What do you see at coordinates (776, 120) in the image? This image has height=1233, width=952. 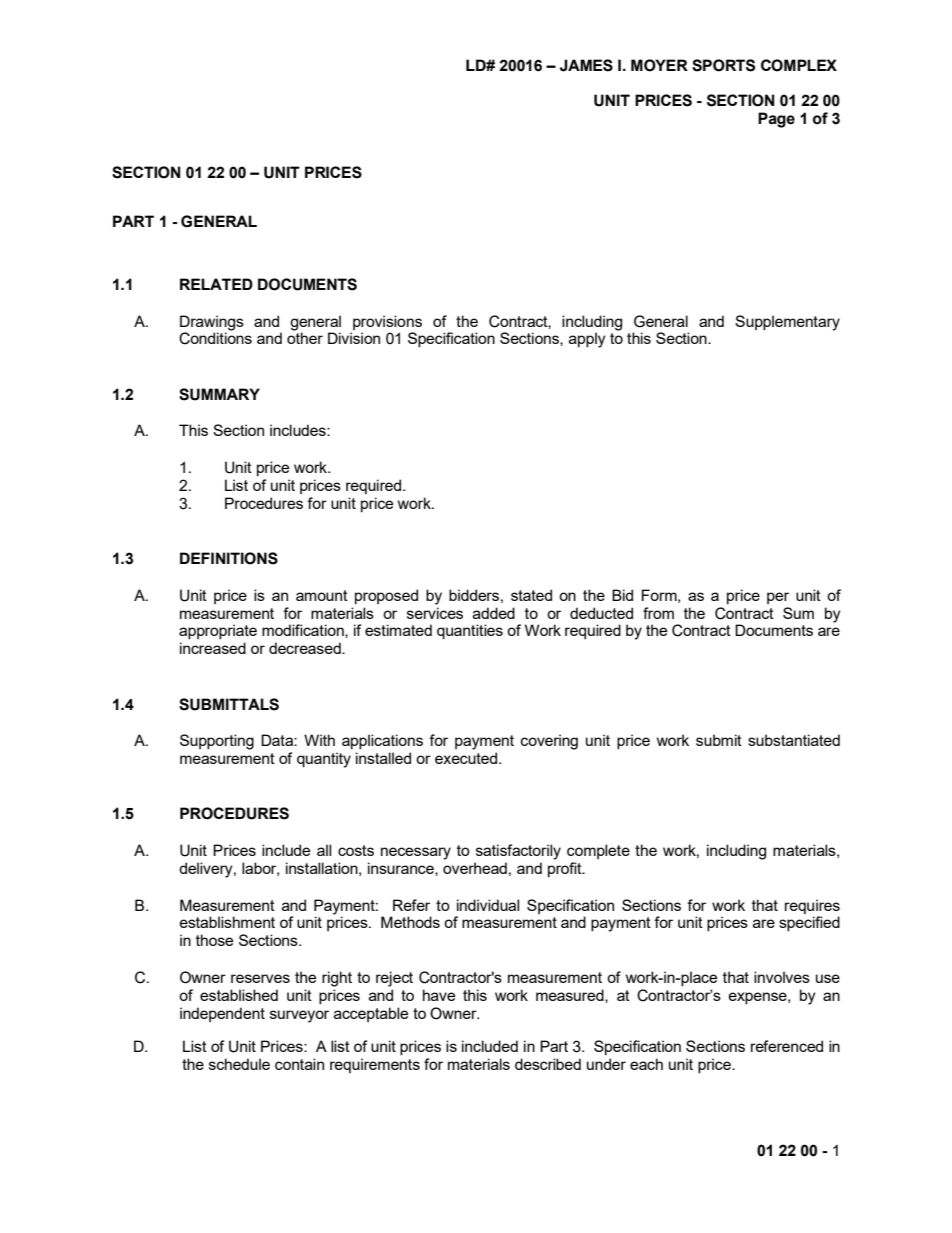 I see `Page` at bounding box center [776, 120].
